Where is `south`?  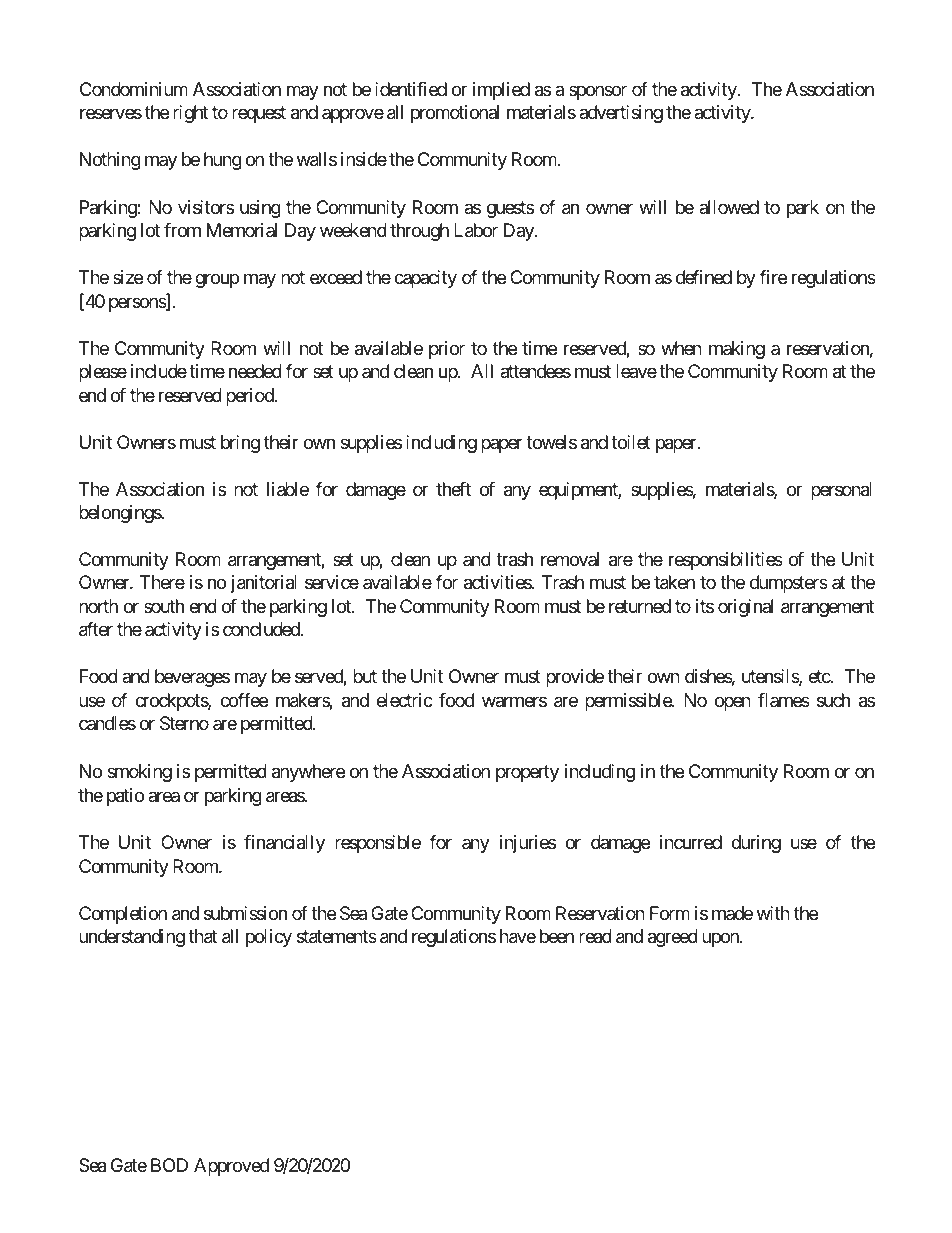
south is located at coordinates (164, 606).
